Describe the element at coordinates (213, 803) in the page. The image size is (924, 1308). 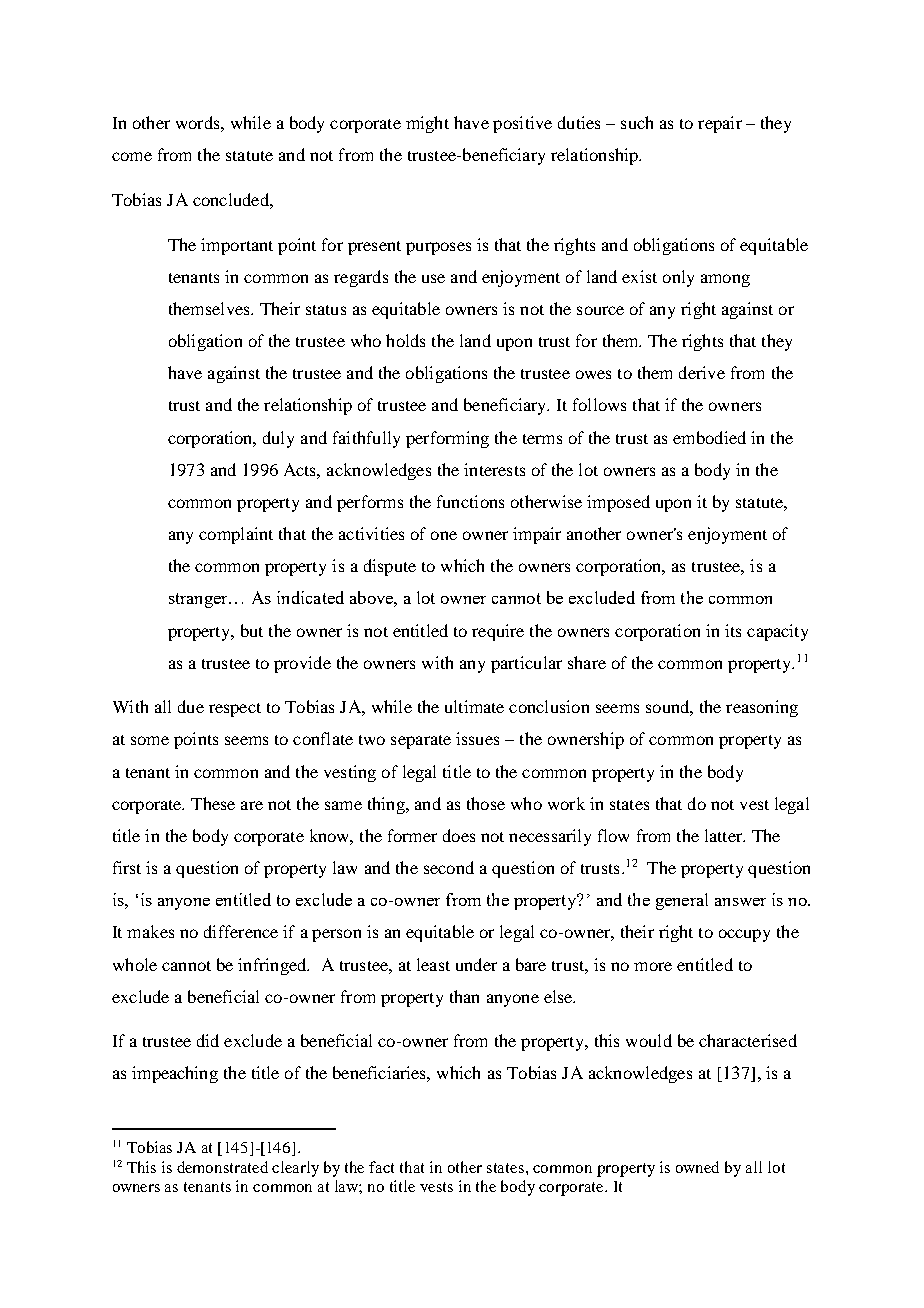
I see `These` at that location.
